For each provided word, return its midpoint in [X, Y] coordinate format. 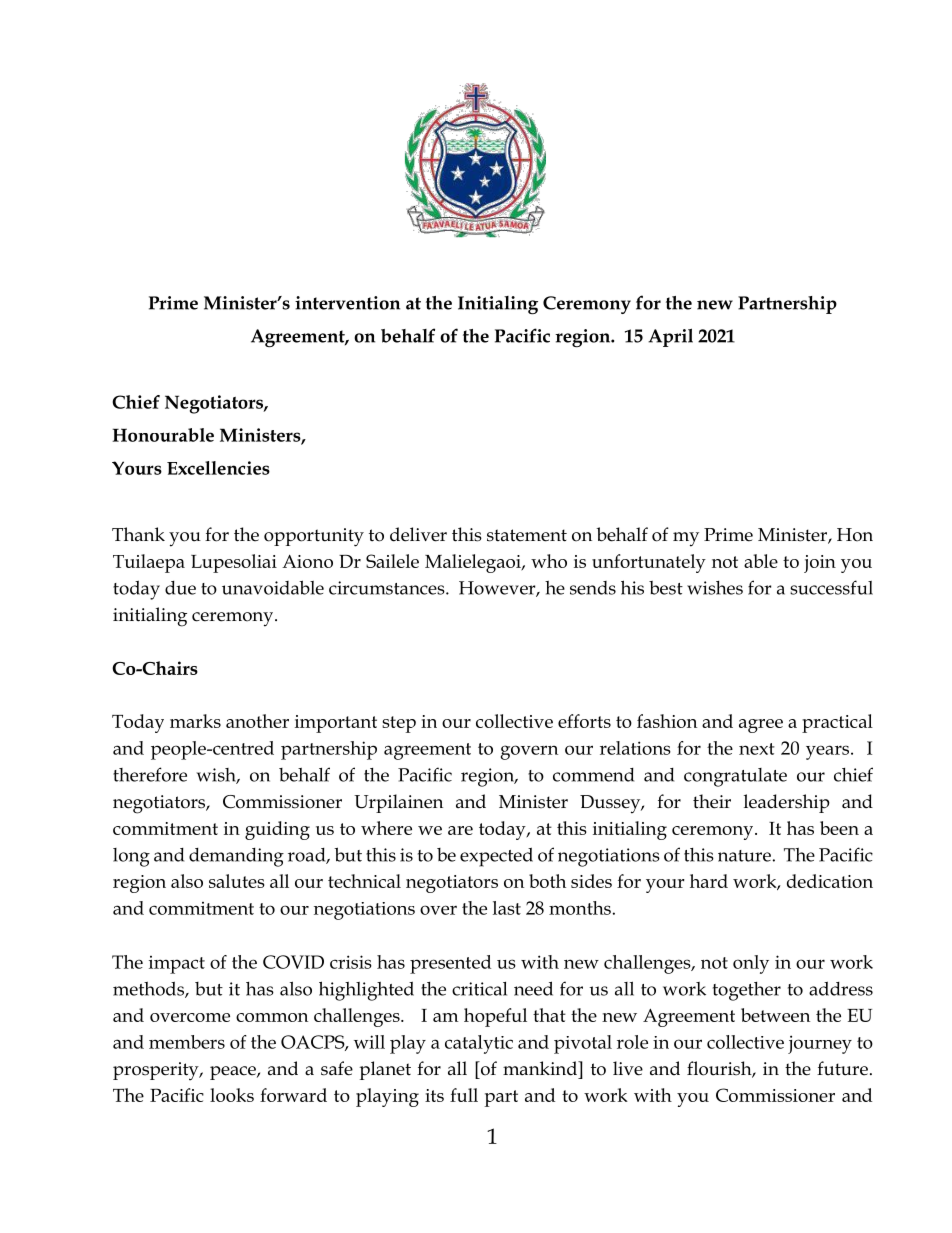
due [180, 588]
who [549, 561]
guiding [277, 830]
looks [232, 1095]
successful [831, 587]
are [460, 830]
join [820, 564]
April [670, 337]
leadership [787, 803]
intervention [347, 303]
